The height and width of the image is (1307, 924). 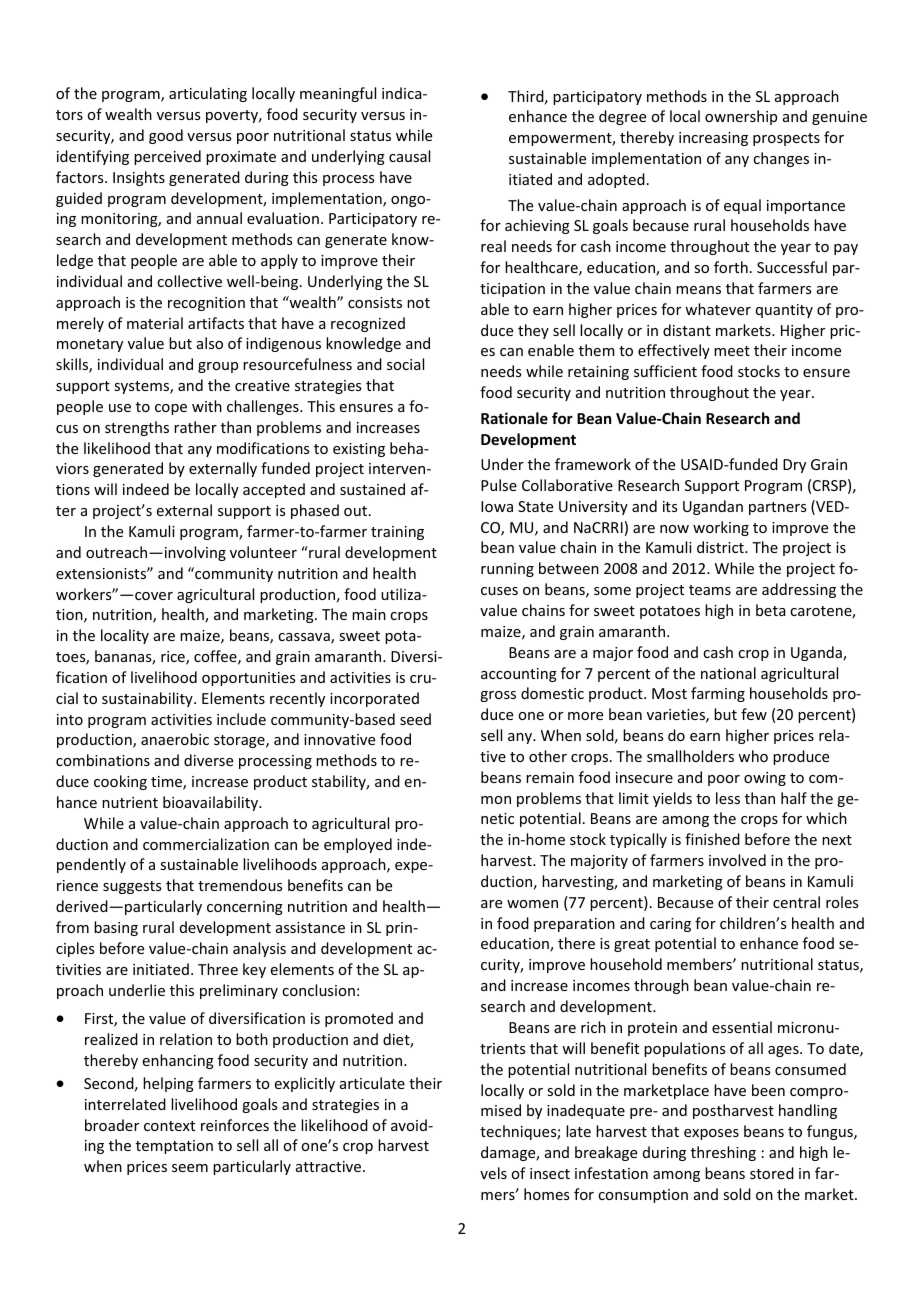 What do you see at coordinates (741, 117) in the image?
I see `ownership` at bounding box center [741, 117].
